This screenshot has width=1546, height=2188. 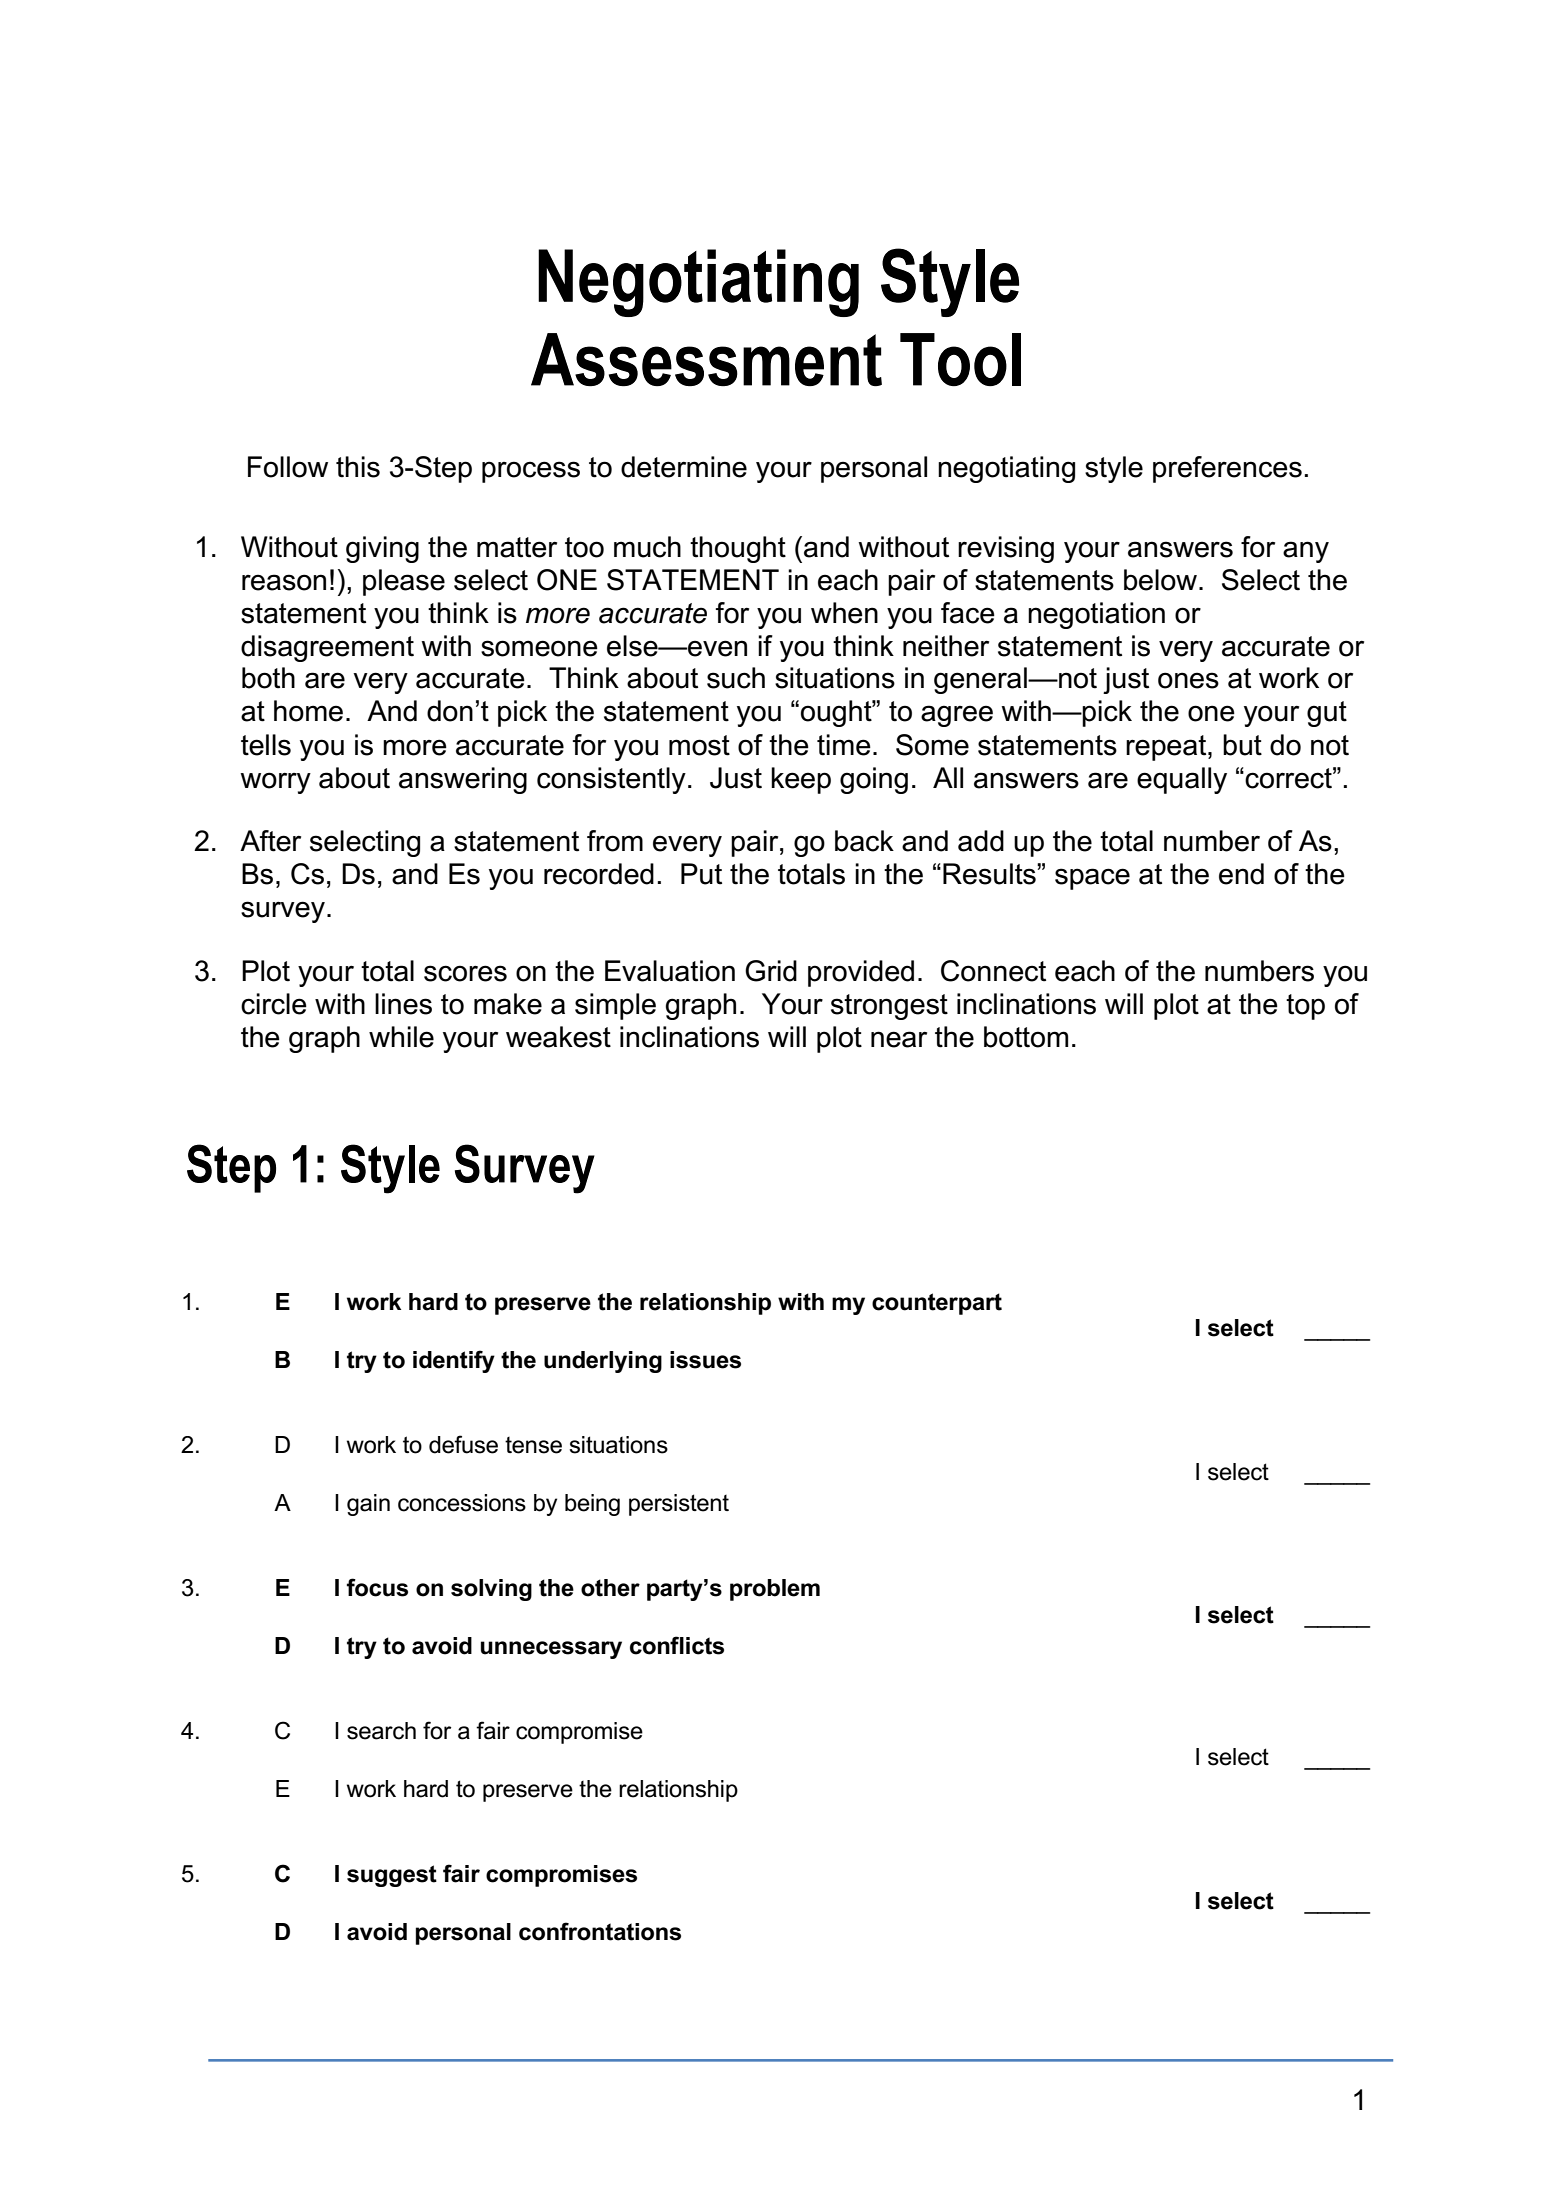 I want to click on preferences, so click(x=1227, y=469).
